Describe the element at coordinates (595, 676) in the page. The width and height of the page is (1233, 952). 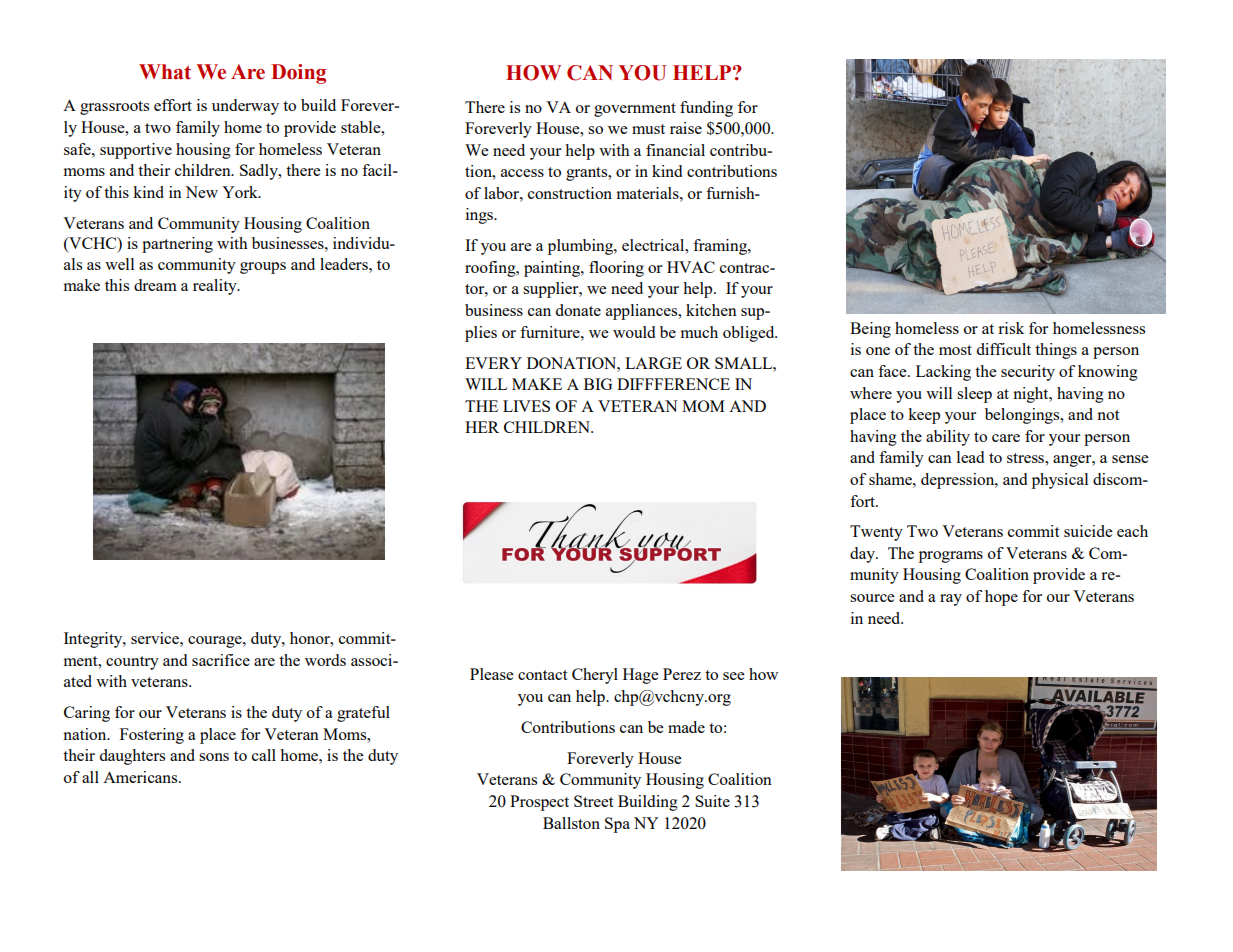
I see `Cheryl` at that location.
